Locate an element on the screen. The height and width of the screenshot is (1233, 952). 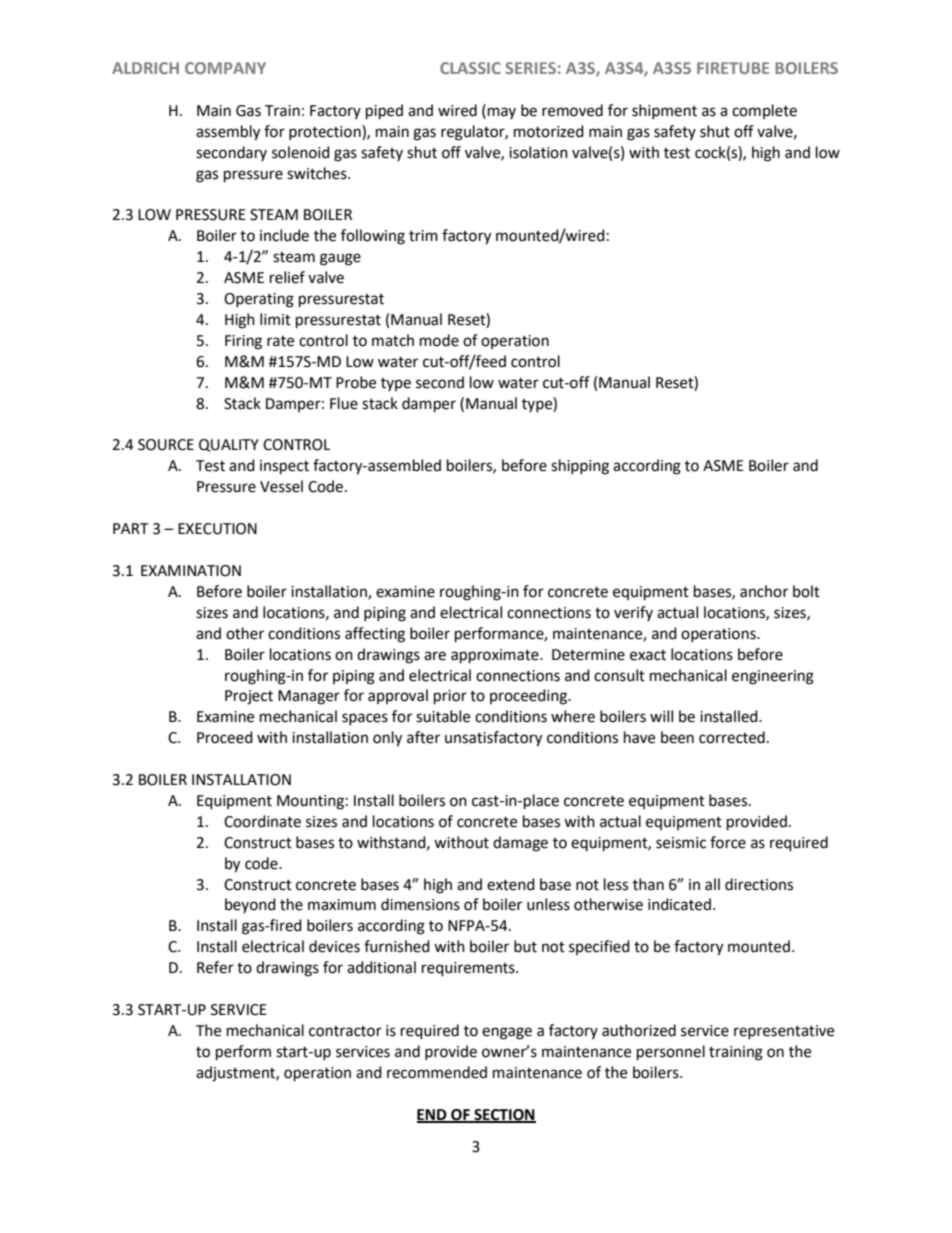
bolt is located at coordinates (806, 591).
